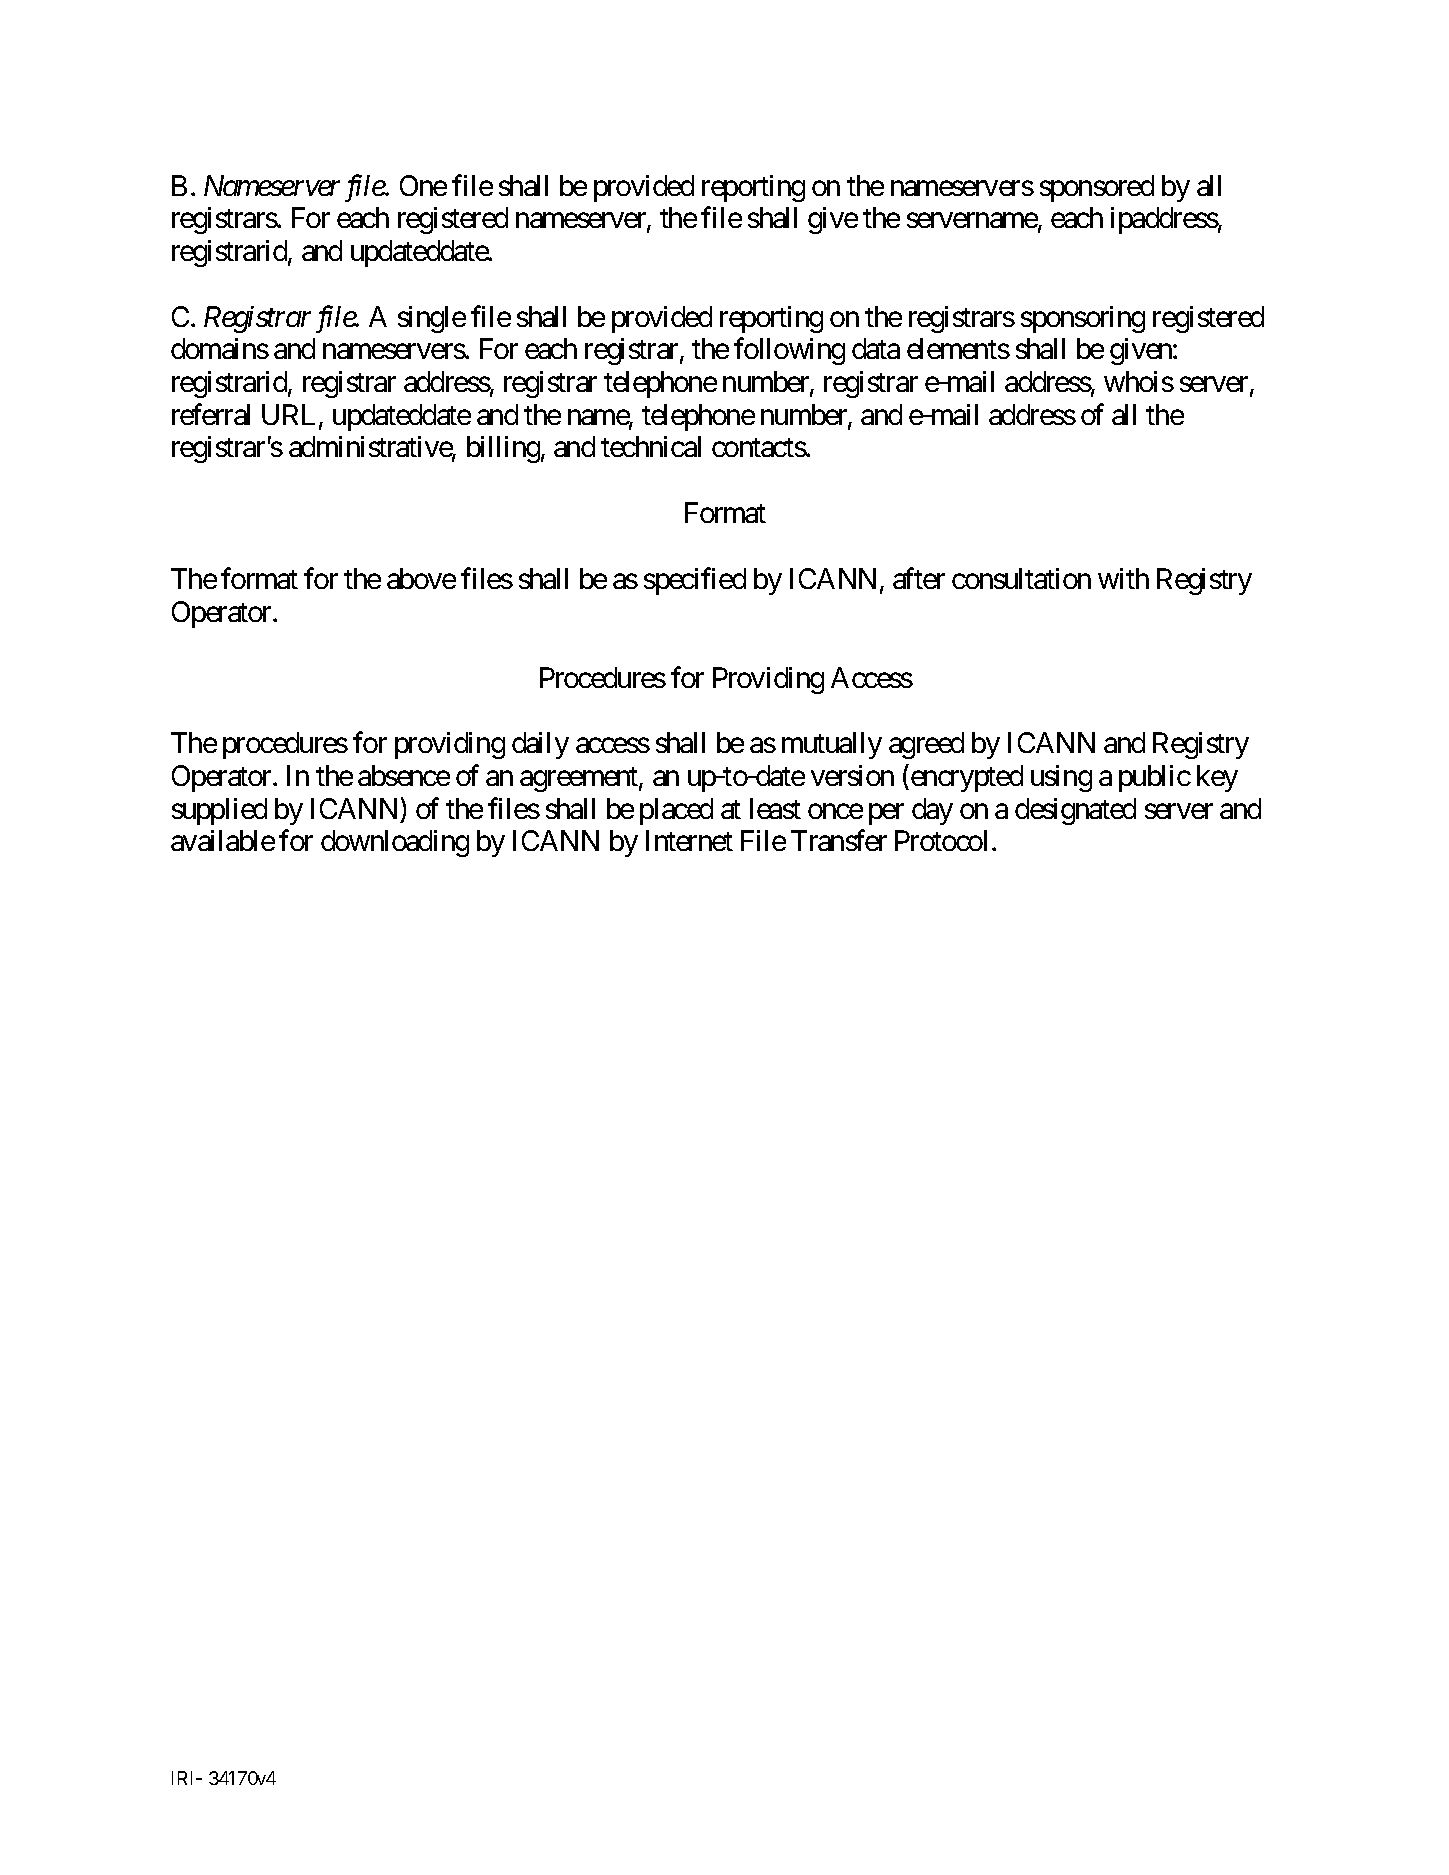 The height and width of the screenshot is (1875, 1449). Describe the element at coordinates (1075, 811) in the screenshot. I see `designated` at that location.
